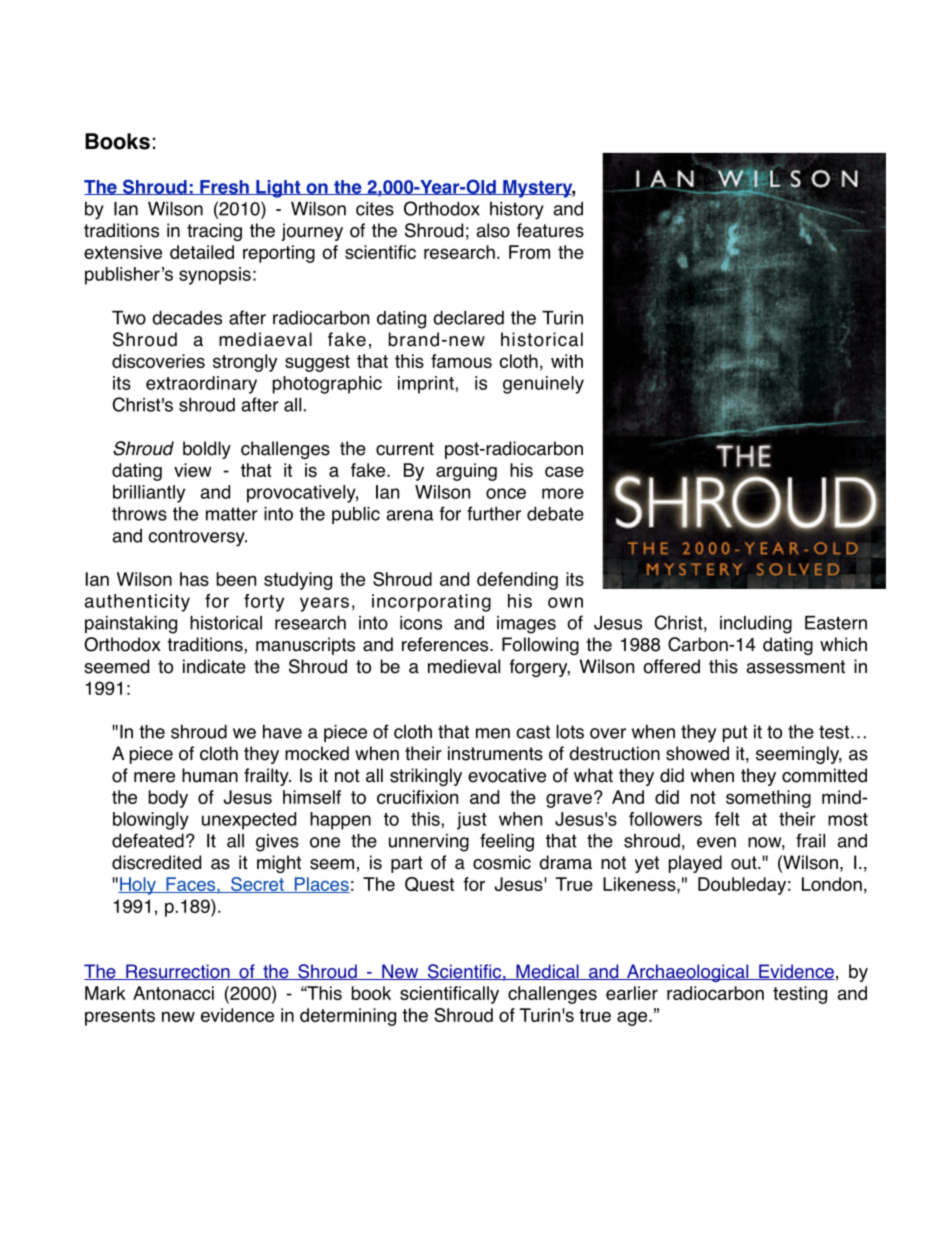 The image size is (952, 1233). Describe the element at coordinates (194, 579) in the document. I see `has` at that location.
